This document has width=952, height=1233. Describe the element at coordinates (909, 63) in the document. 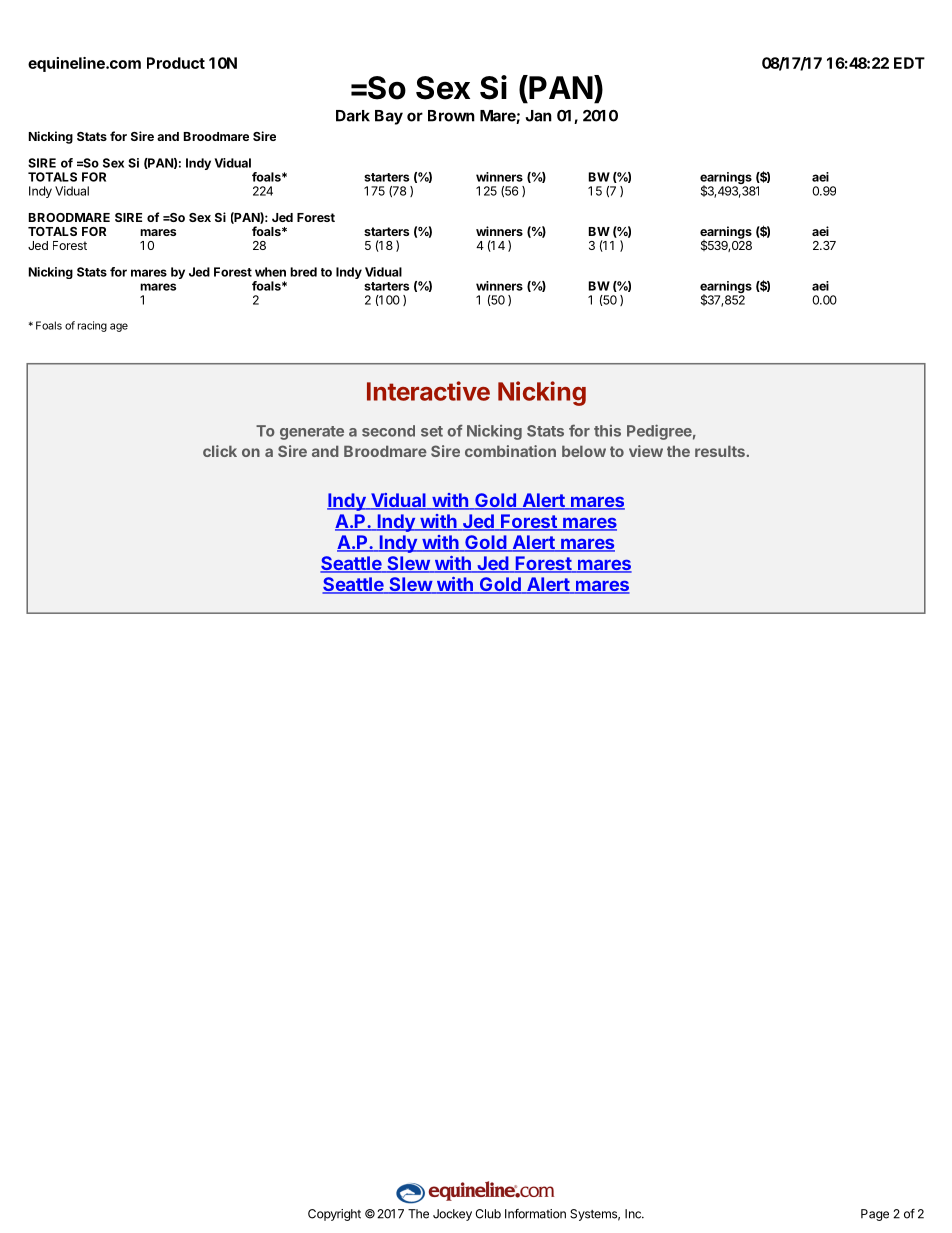

I see `EDT` at that location.
